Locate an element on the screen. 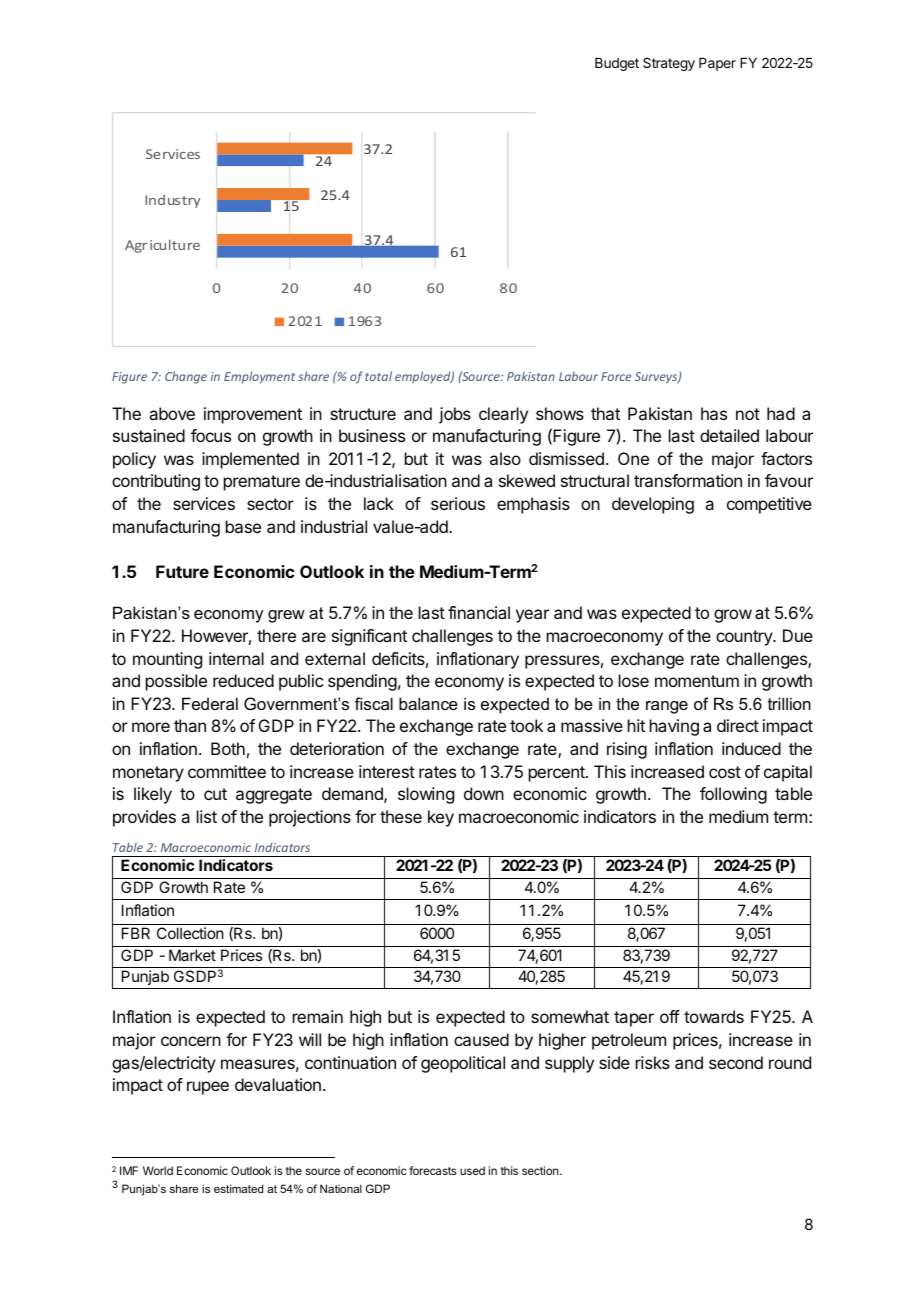 The width and height of the screenshot is (924, 1308). internal is located at coordinates (236, 658).
